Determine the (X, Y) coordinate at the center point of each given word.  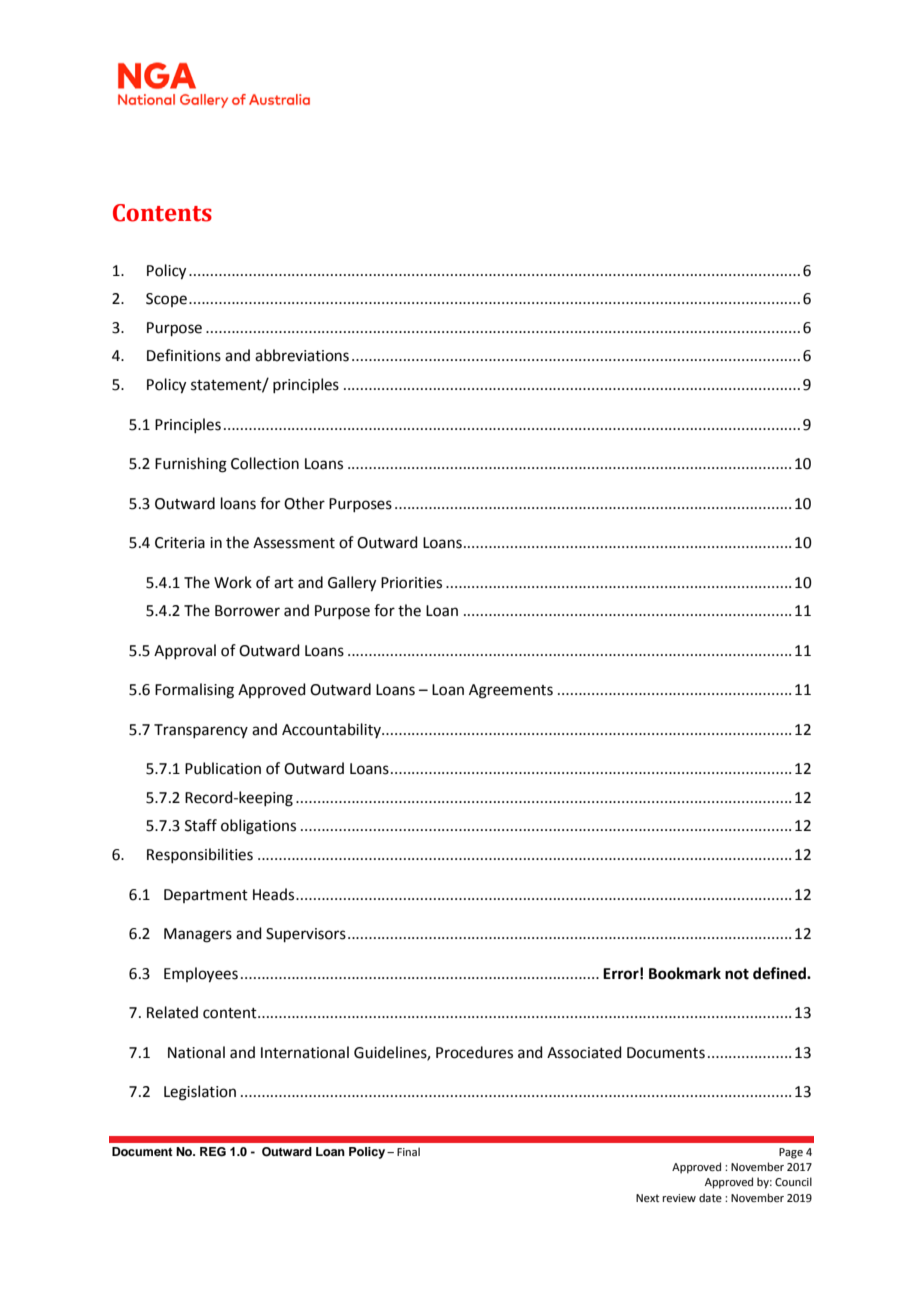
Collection (265, 463)
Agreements (511, 691)
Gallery (352, 584)
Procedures (474, 1052)
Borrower (247, 611)
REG (213, 1152)
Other (304, 503)
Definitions (184, 355)
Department (206, 896)
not (737, 974)
